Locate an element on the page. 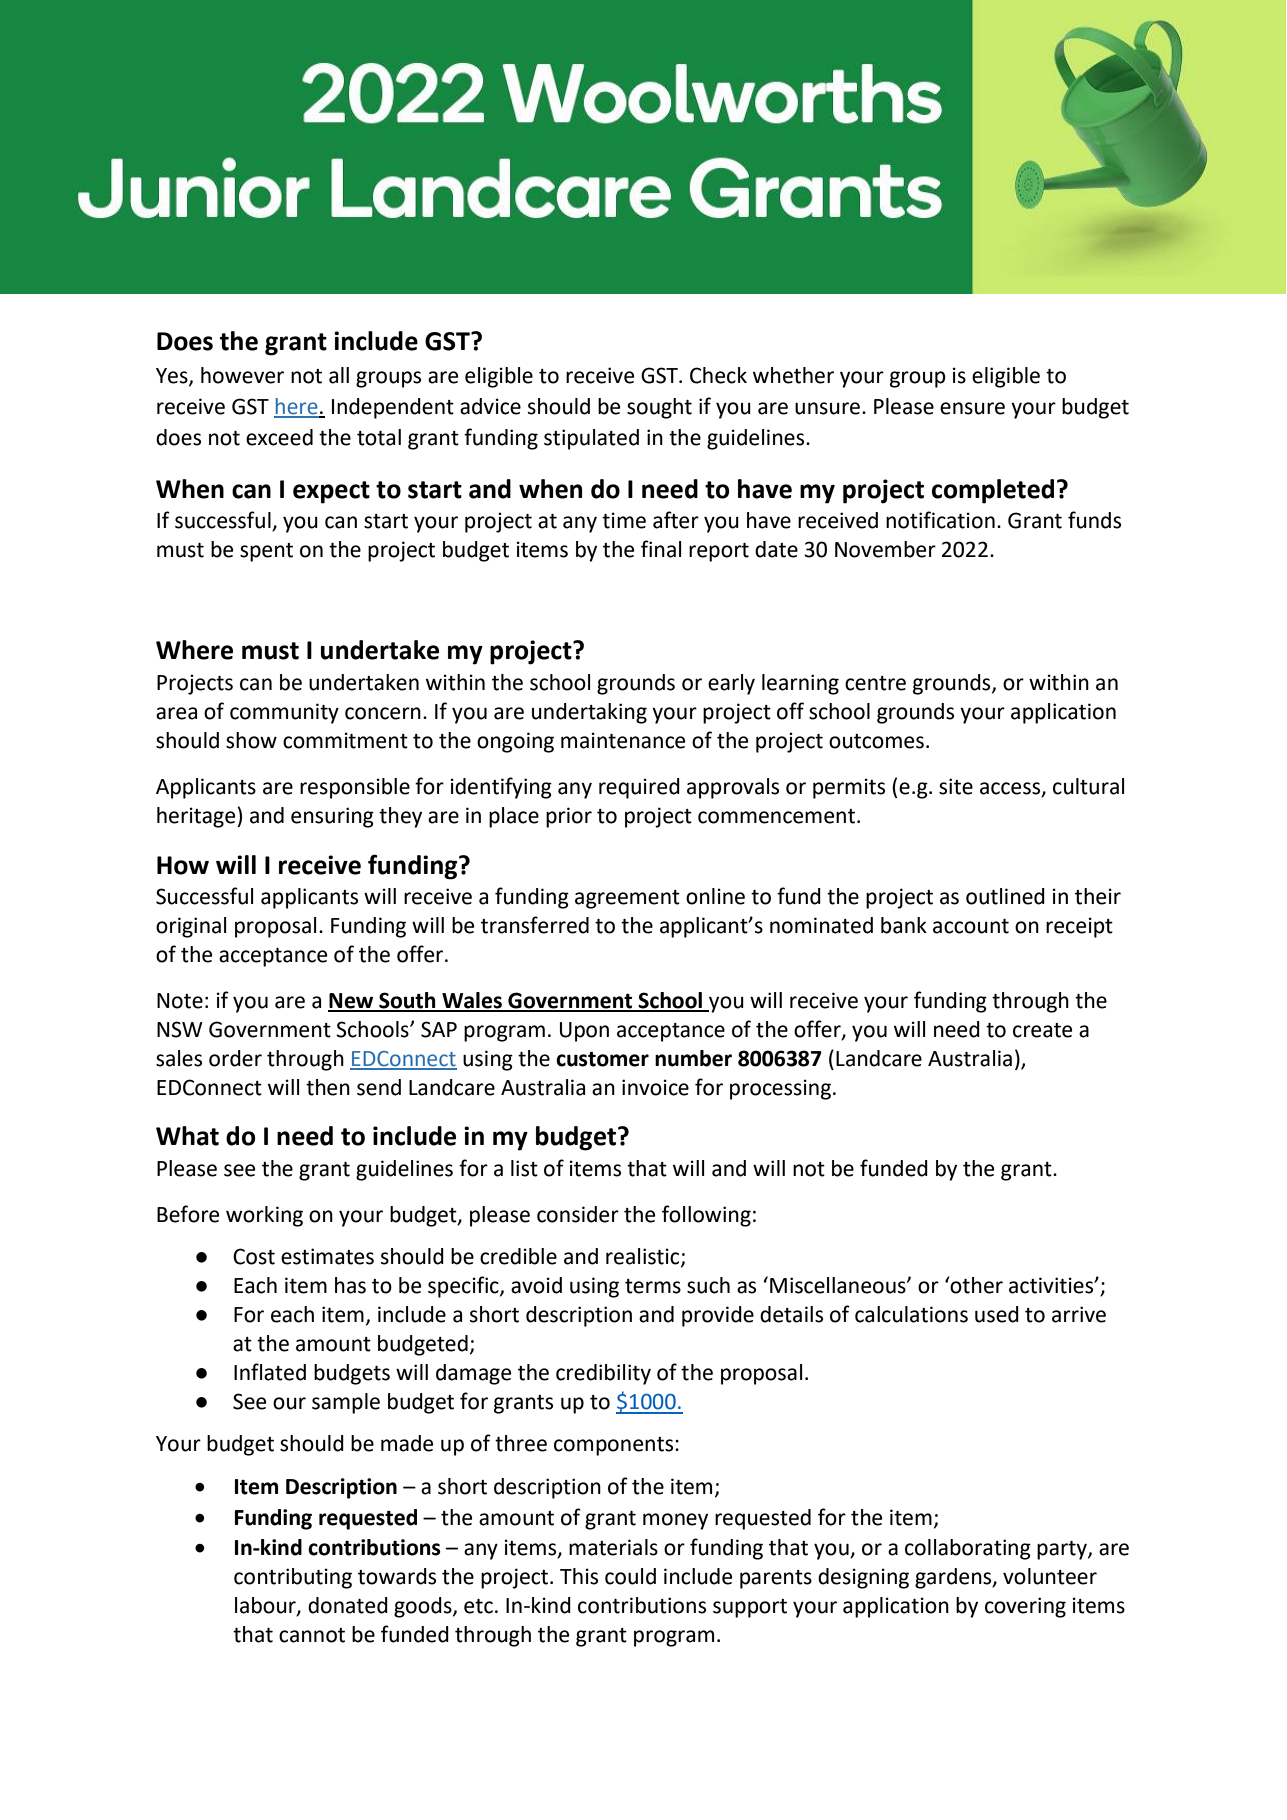 This page has height=1820, width=1287. sought is located at coordinates (659, 408).
